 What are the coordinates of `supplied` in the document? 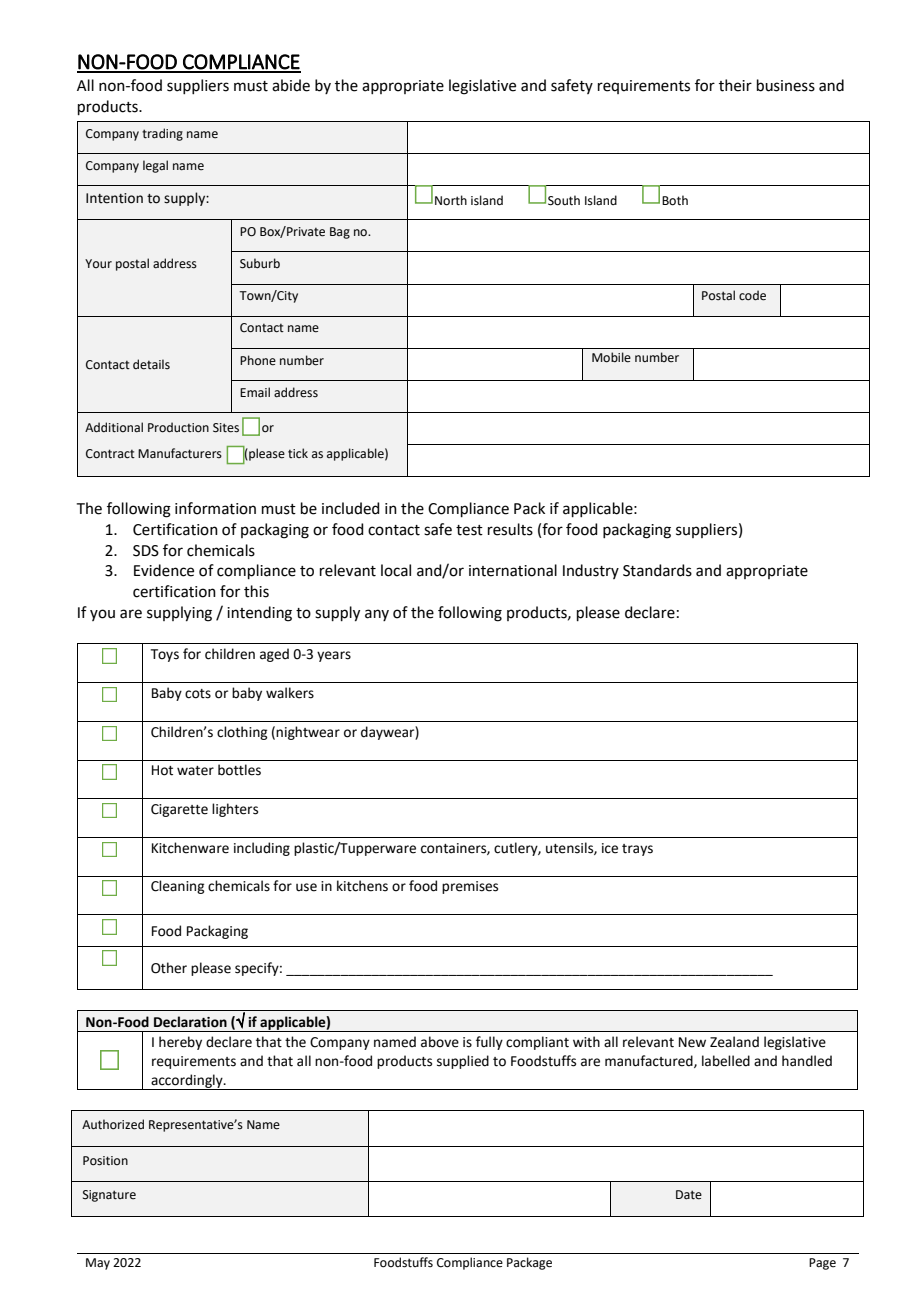 It's located at (463, 1062).
